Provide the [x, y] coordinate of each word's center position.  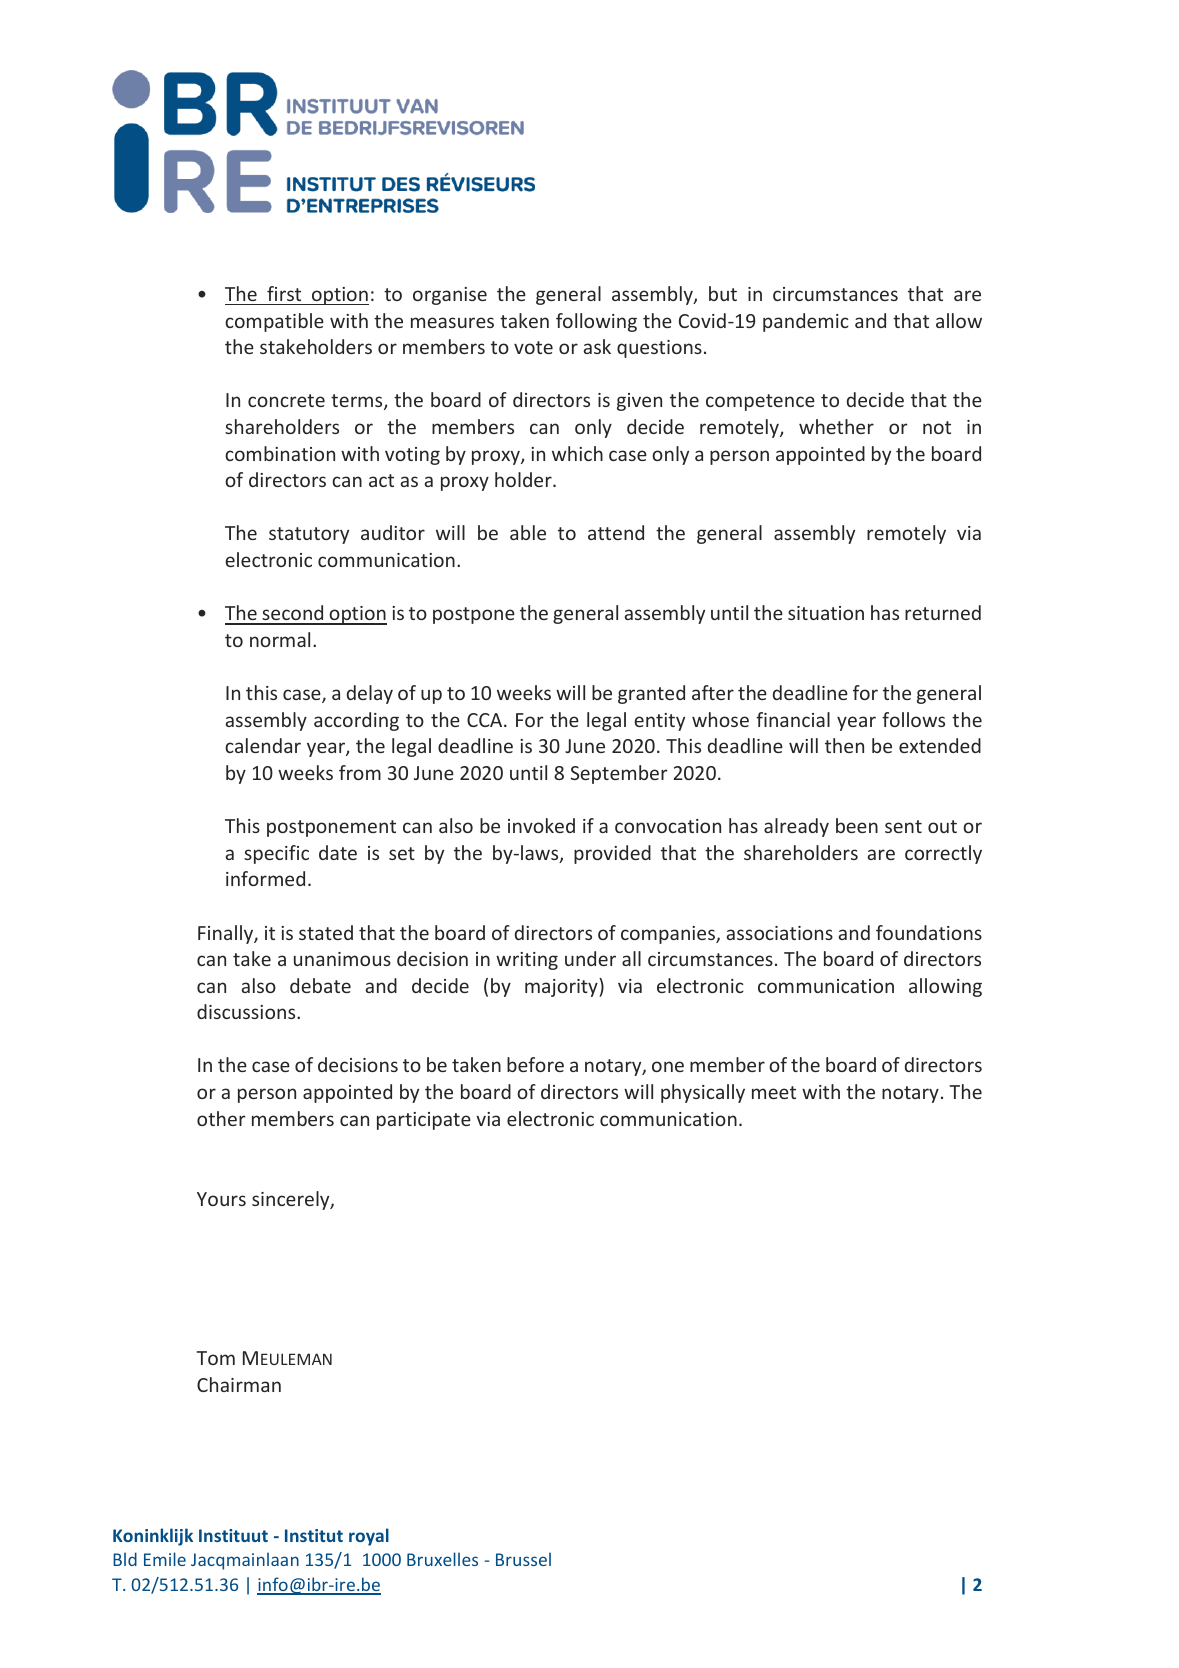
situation [826, 613]
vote [533, 347]
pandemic [806, 322]
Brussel [523, 1559]
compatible [274, 322]
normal [280, 639]
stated [326, 932]
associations [780, 933]
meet [774, 1092]
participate [424, 1121]
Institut [314, 1535]
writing [527, 961]
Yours [221, 1199]
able [528, 532]
